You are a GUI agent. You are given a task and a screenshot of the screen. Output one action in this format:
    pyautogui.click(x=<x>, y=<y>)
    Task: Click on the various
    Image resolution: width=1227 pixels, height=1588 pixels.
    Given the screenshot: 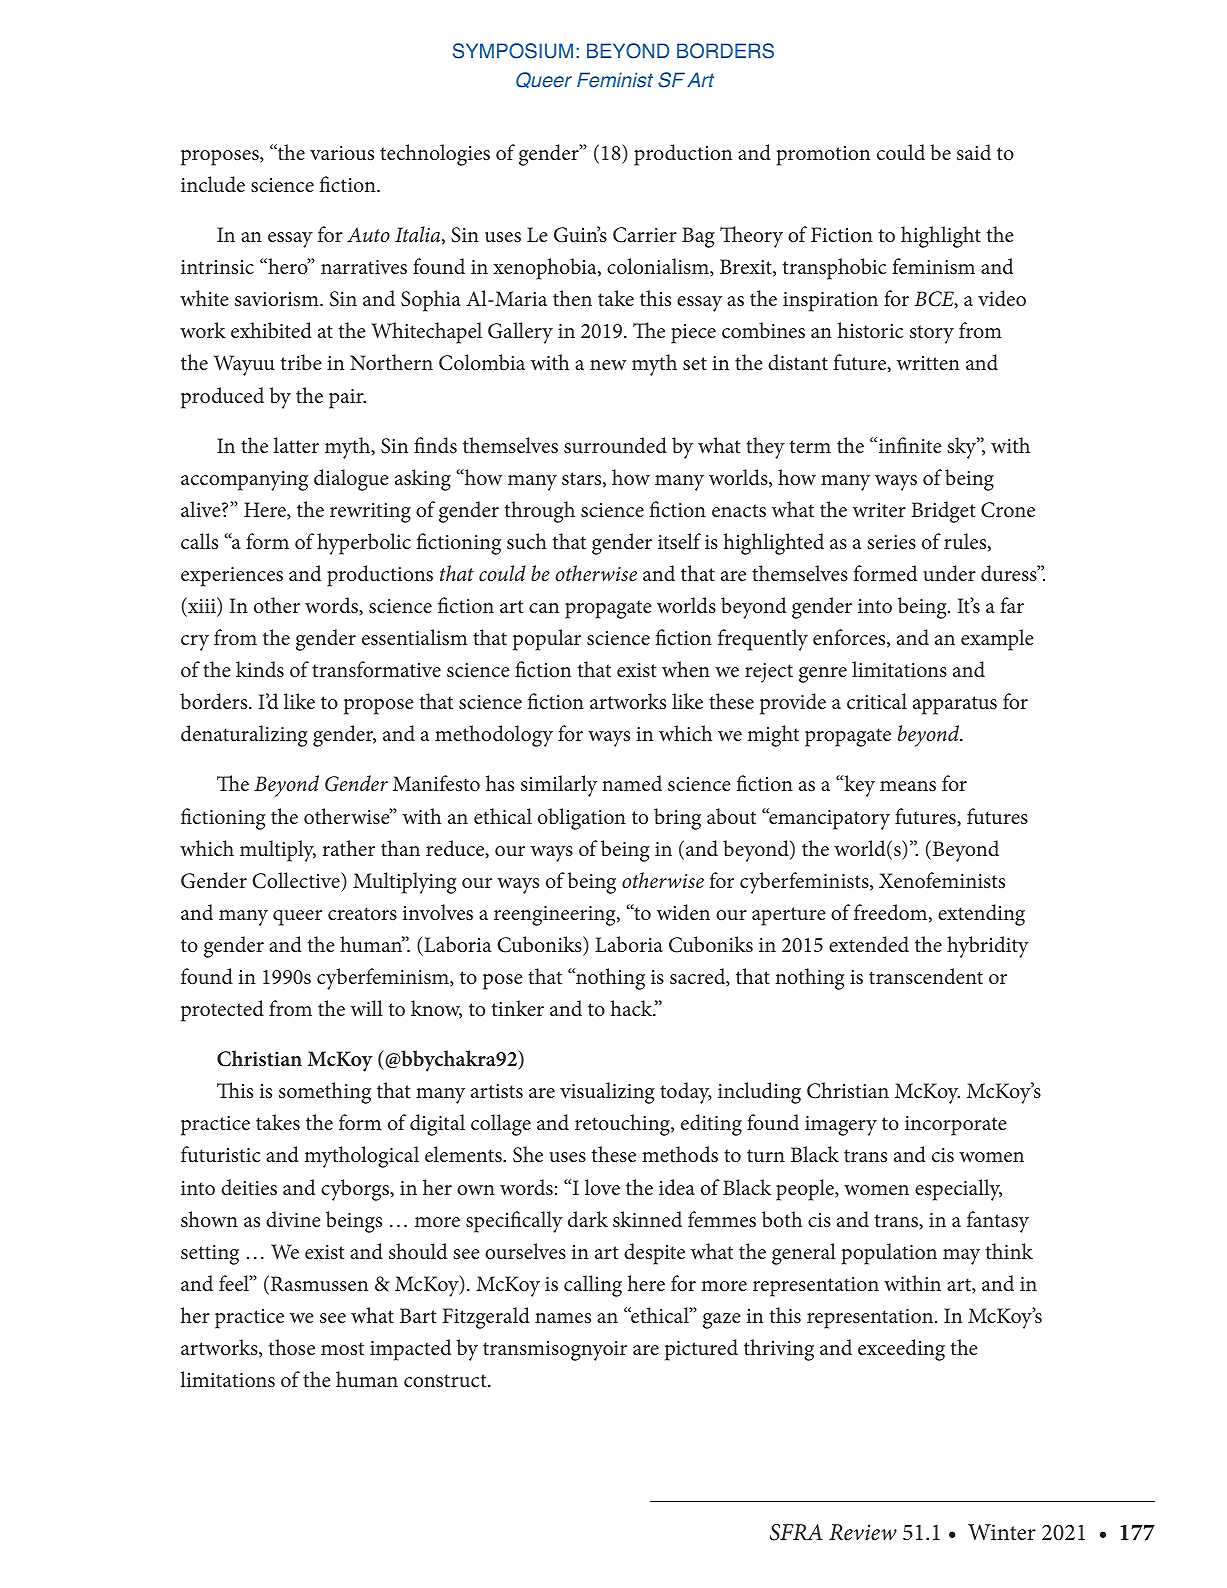 What is the action you would take?
    pyautogui.click(x=342, y=153)
